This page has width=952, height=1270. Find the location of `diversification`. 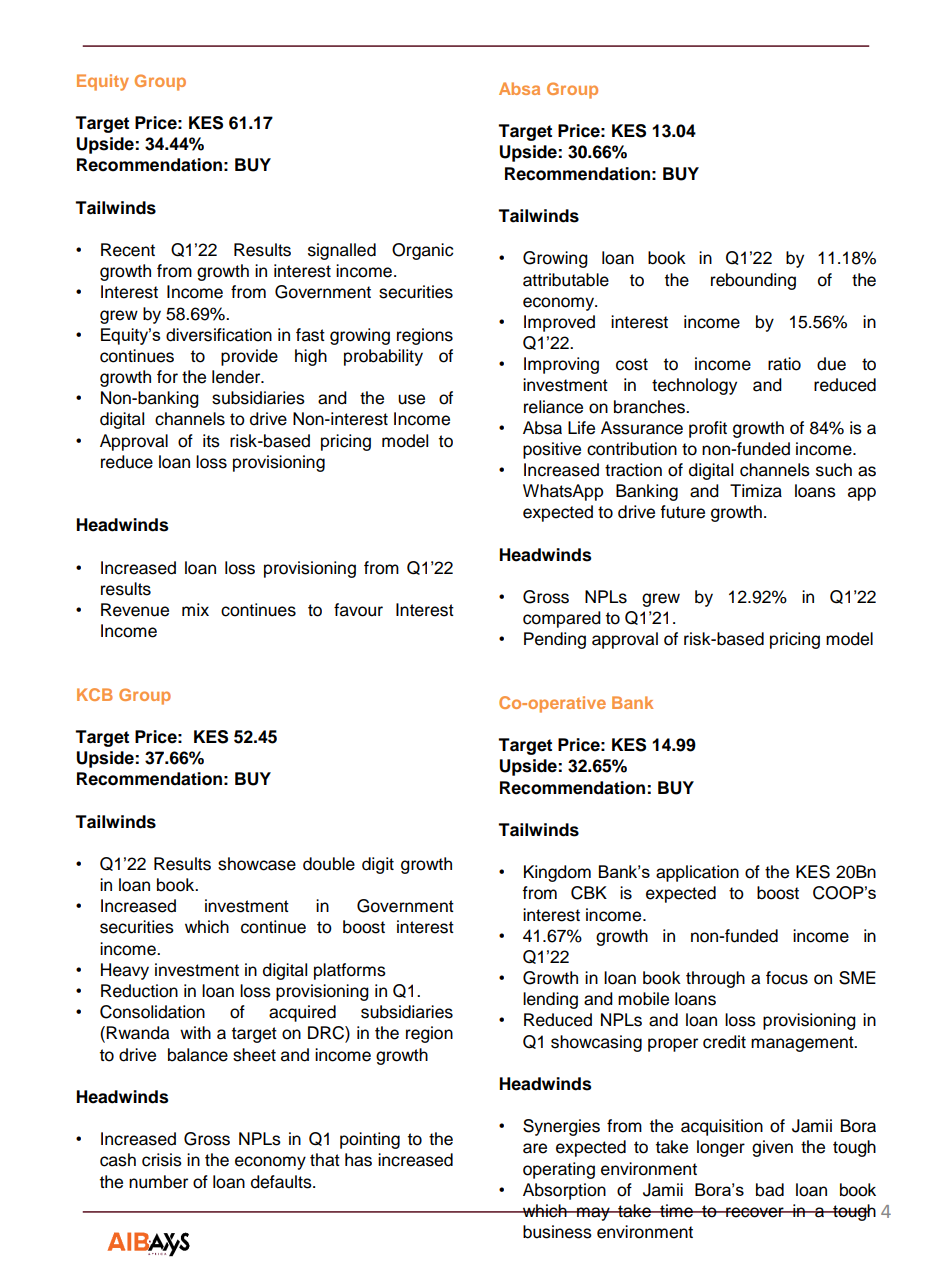

diversification is located at coordinates (219, 335).
